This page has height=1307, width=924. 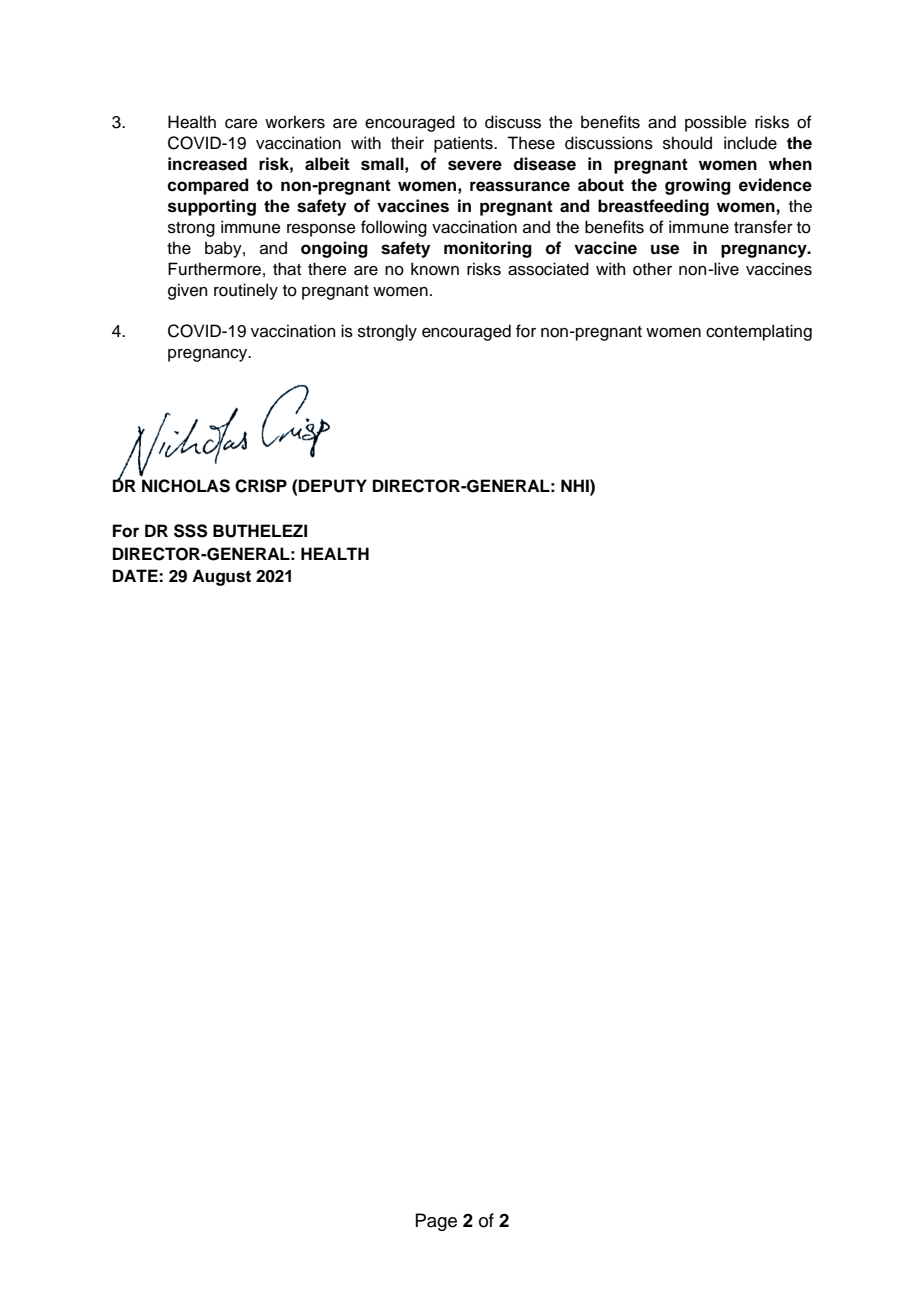 What do you see at coordinates (576, 485) in the page?
I see `NHI` at bounding box center [576, 485].
